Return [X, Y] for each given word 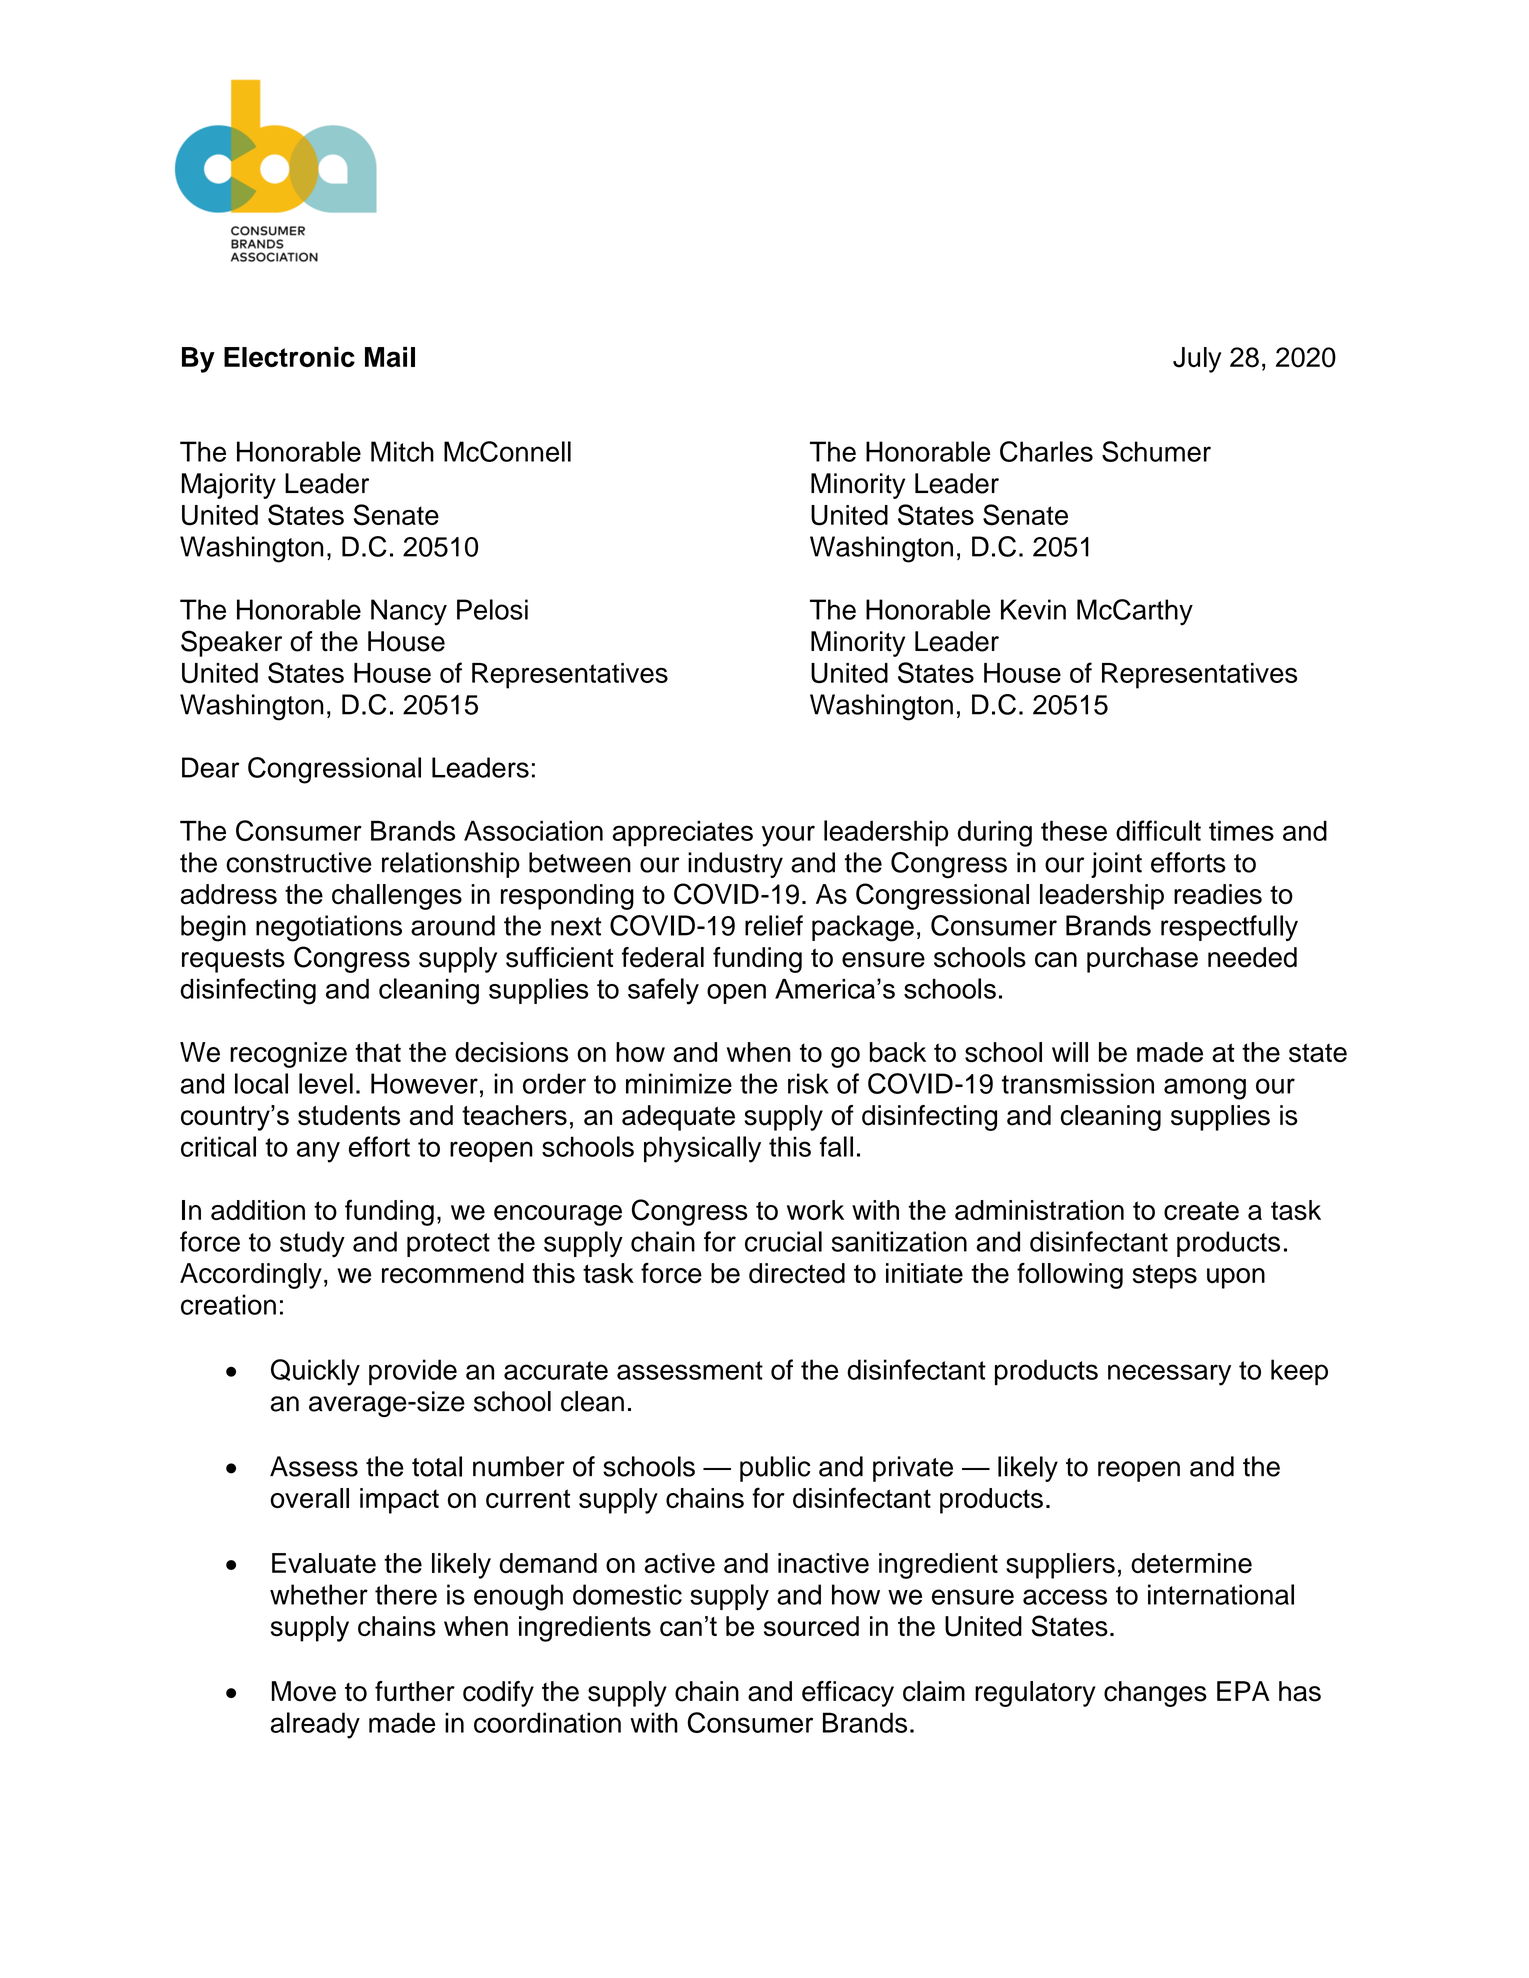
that [378, 1052]
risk [808, 1083]
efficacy [848, 1694]
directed [797, 1273]
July [1197, 360]
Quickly [315, 1372]
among [1205, 1089]
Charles [1046, 451]
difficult [1158, 830]
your [788, 836]
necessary [1169, 1375]
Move [304, 1691]
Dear [210, 767]
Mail [390, 356]
